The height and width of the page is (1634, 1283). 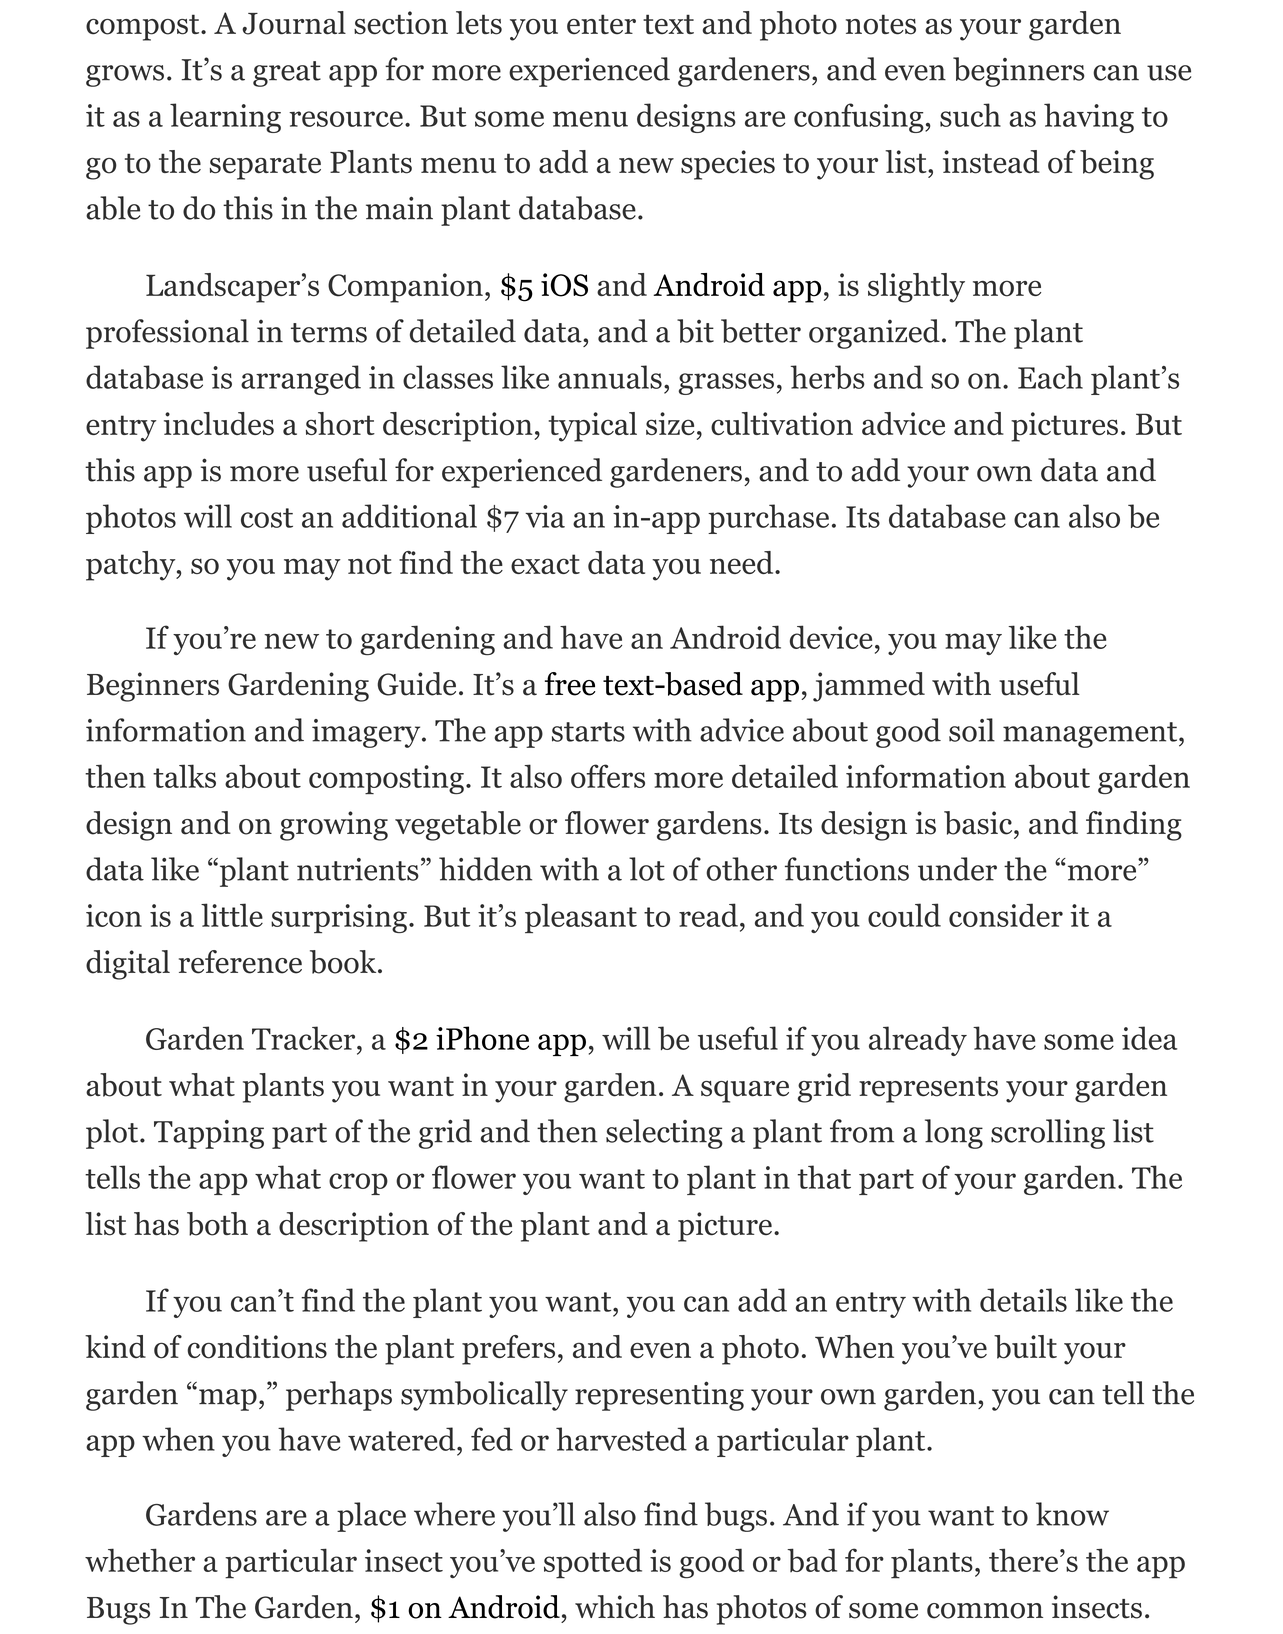 I want to click on Each, so click(x=1050, y=377).
